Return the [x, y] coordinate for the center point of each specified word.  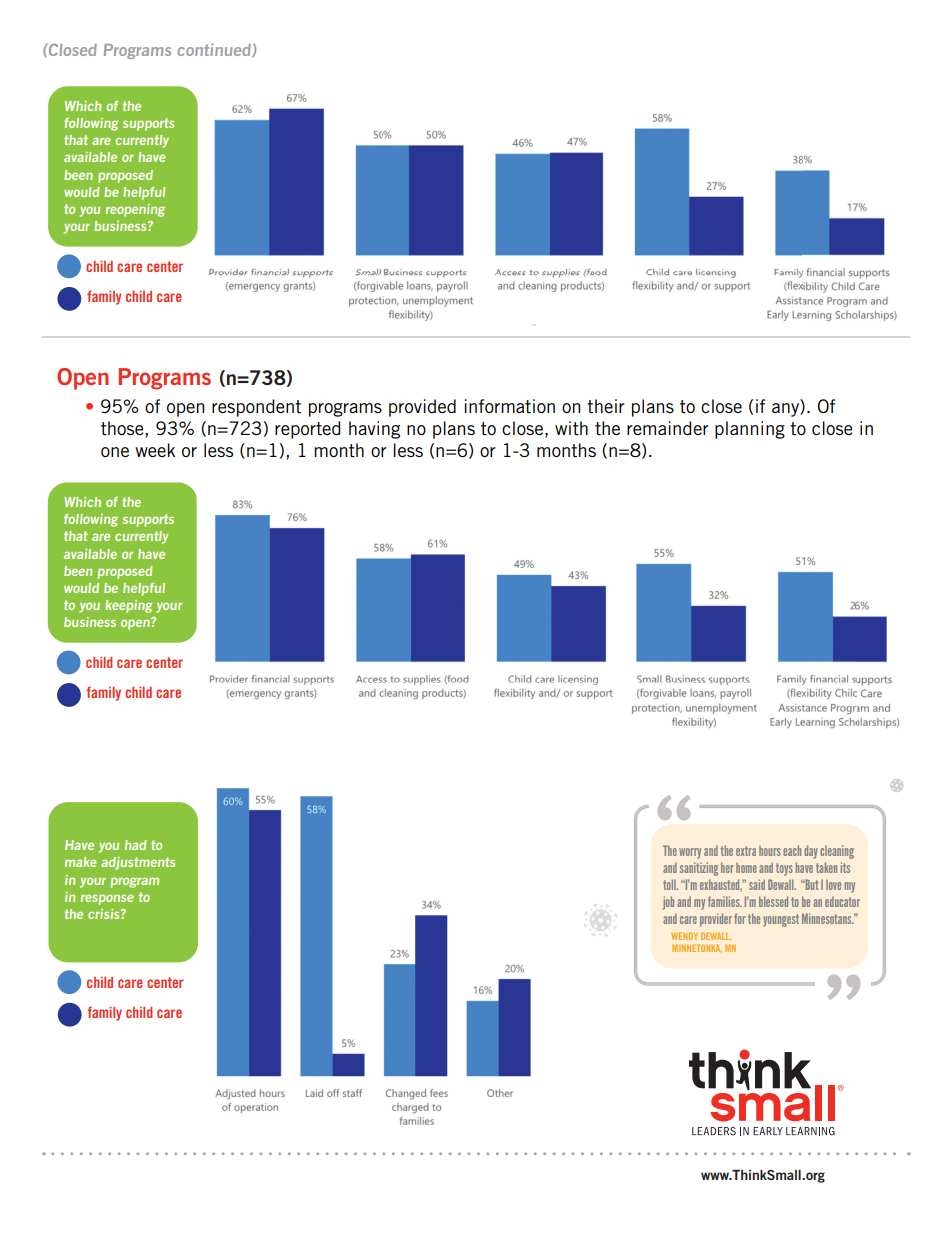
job [668, 903]
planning [750, 430]
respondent [256, 408]
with [571, 428]
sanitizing [699, 869]
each [792, 850]
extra [746, 851]
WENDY [684, 936]
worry [690, 853]
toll [670, 884]
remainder [668, 428]
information [509, 406]
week [155, 450]
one [115, 452]
